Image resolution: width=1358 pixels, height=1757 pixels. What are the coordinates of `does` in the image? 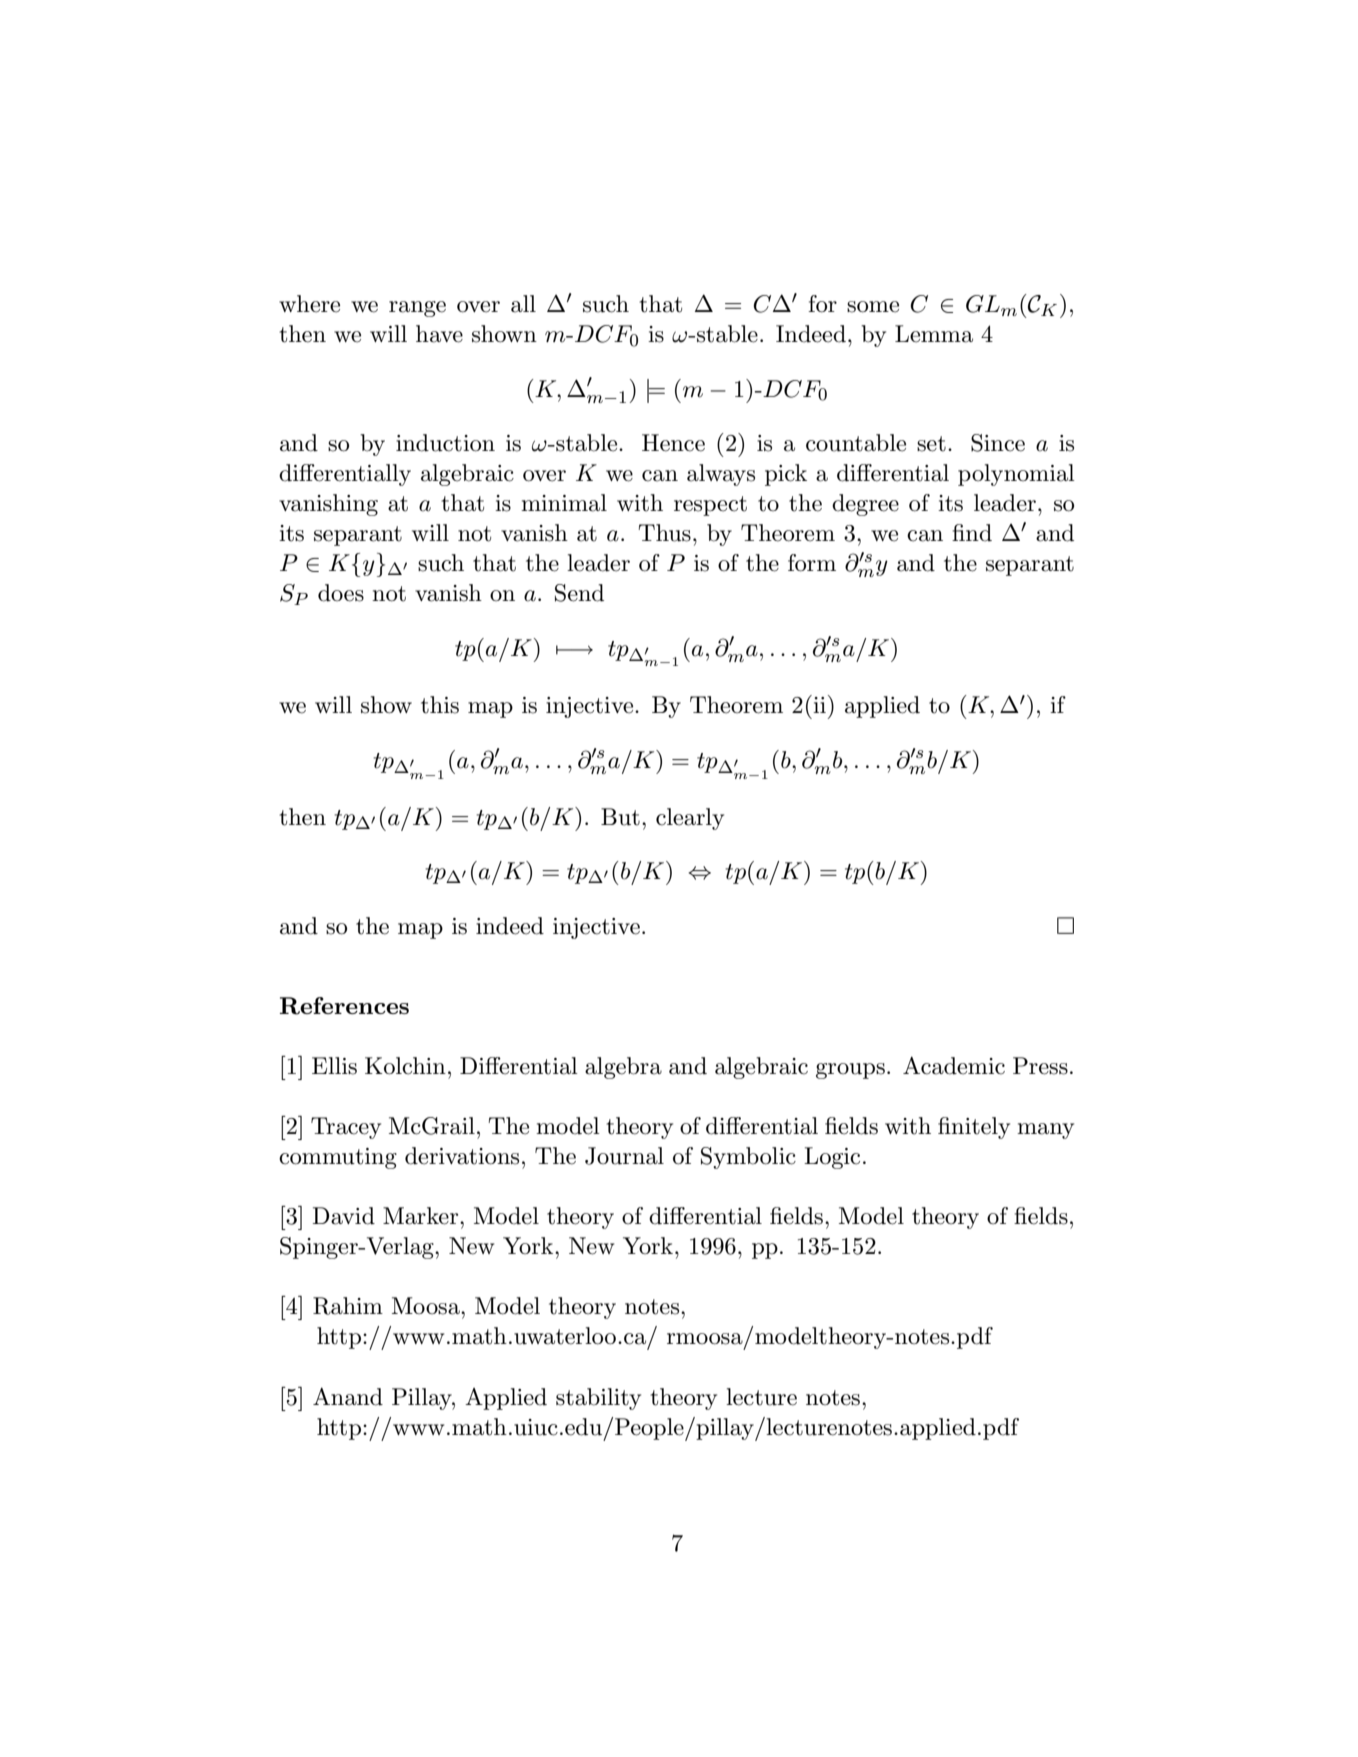 It's located at (341, 593).
